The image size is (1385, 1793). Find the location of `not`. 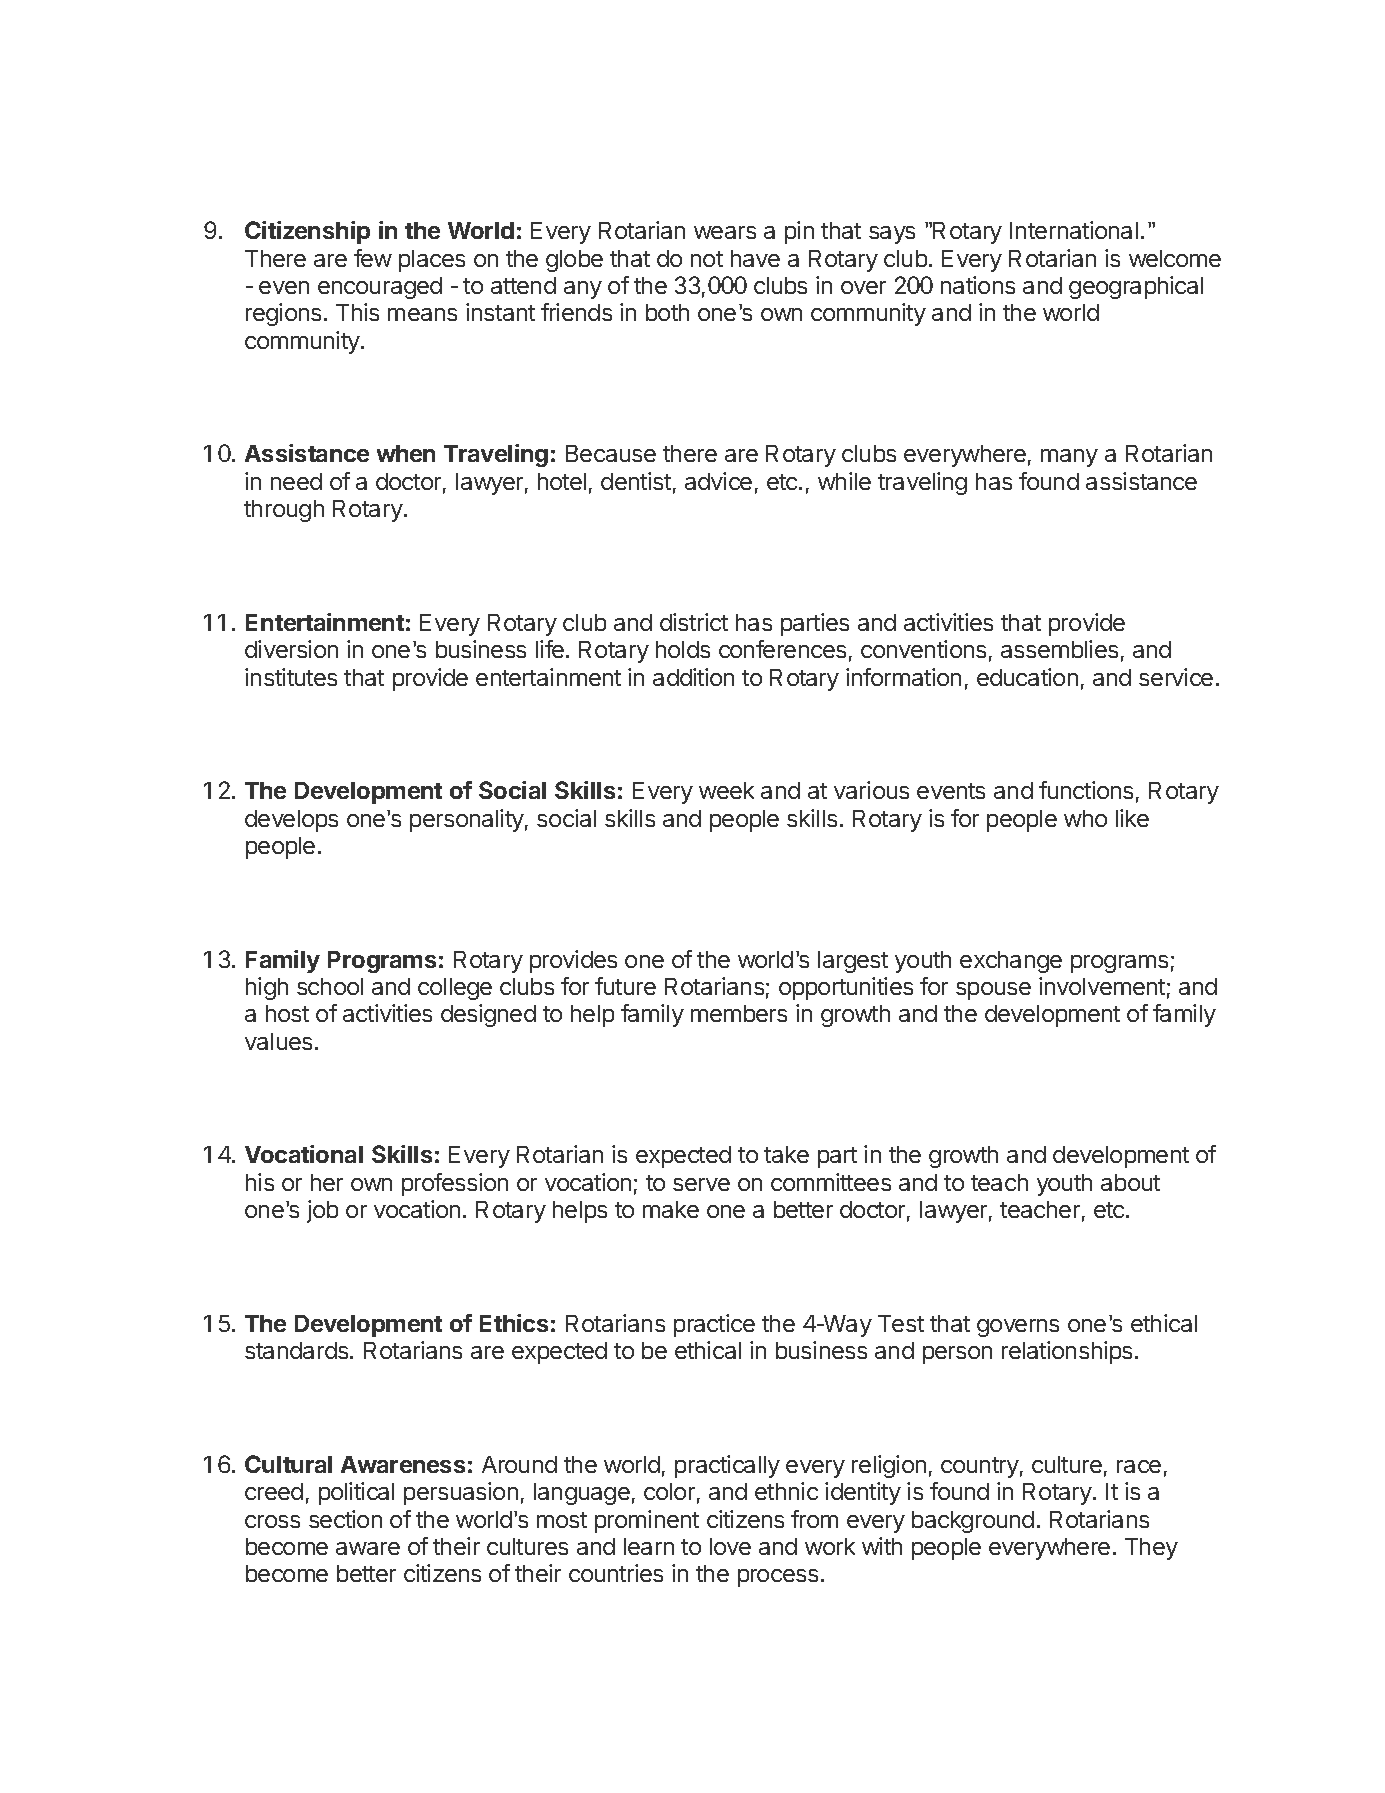

not is located at coordinates (707, 259).
